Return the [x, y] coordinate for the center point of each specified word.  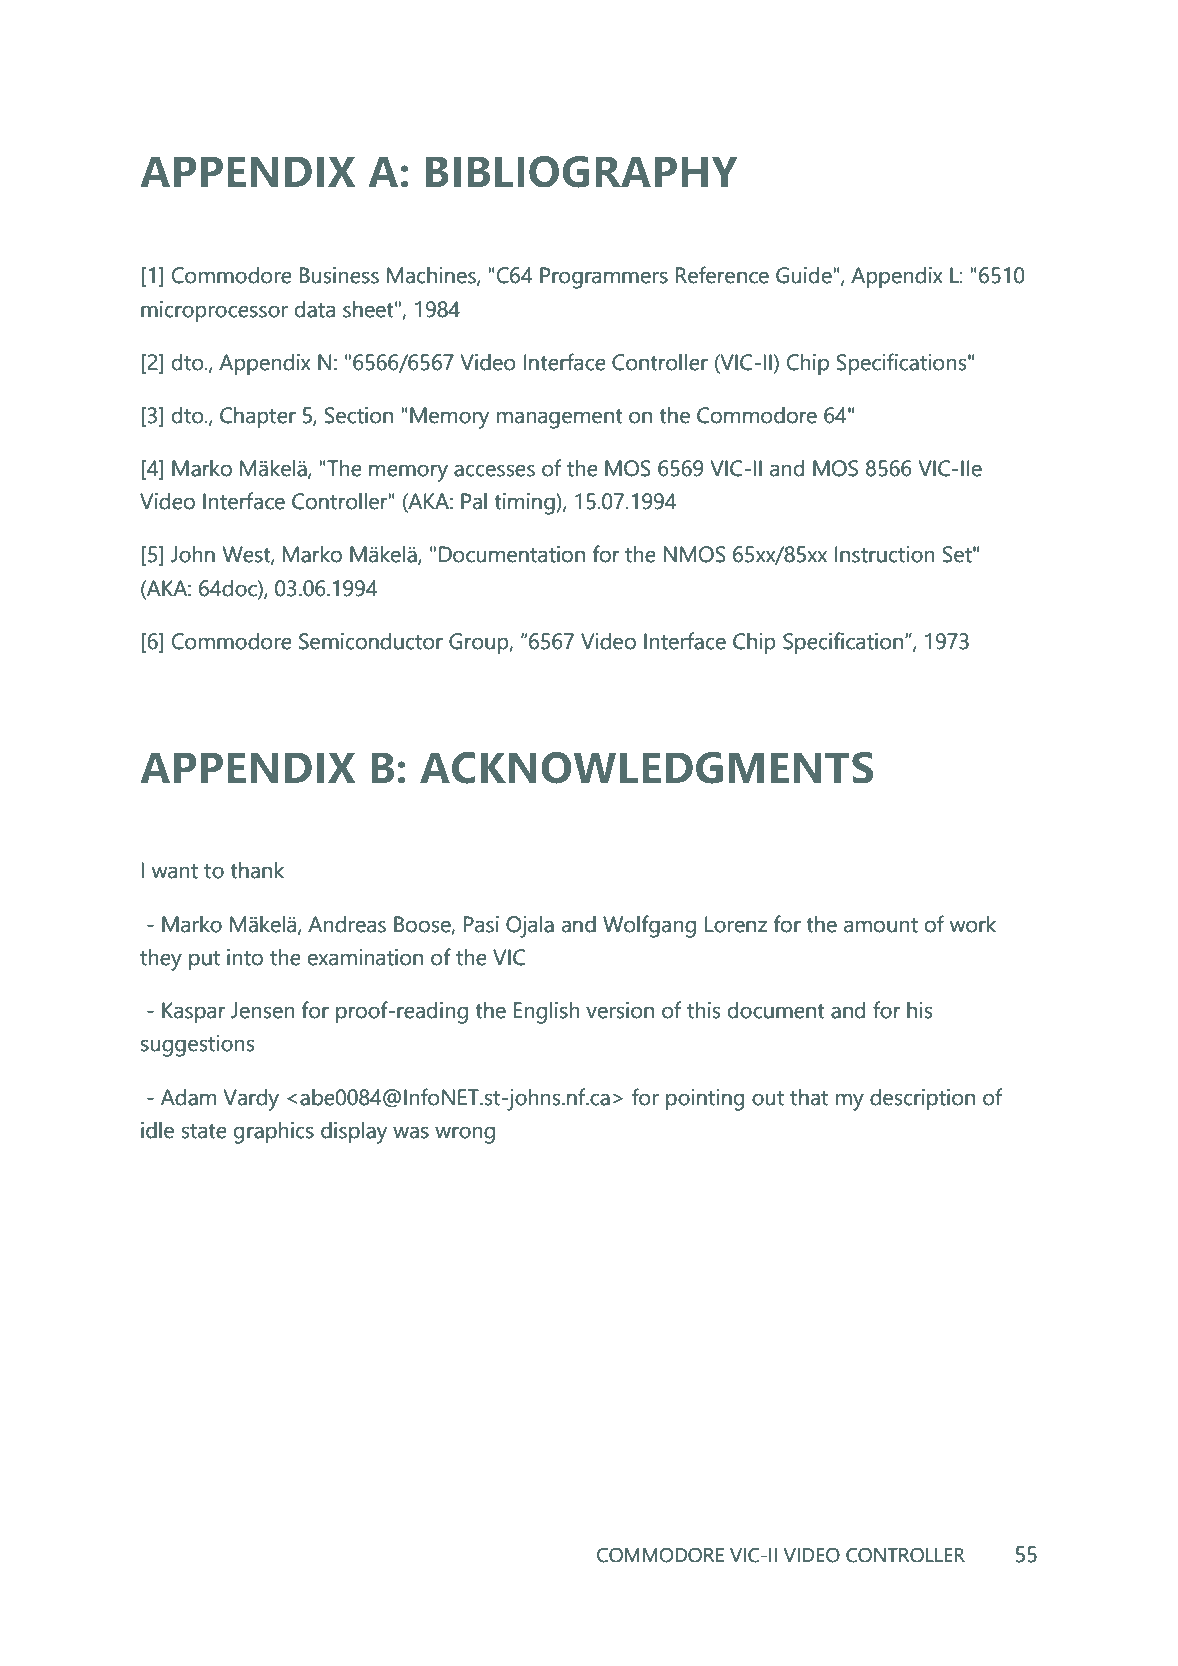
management [560, 419]
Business [339, 275]
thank [257, 870]
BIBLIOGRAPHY [581, 172]
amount [881, 925]
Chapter [258, 417]
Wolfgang [649, 926]
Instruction [885, 554]
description [922, 1099]
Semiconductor [371, 641]
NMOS [695, 554]
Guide [804, 275]
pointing [705, 1100]
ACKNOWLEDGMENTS [646, 768]
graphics [274, 1133]
